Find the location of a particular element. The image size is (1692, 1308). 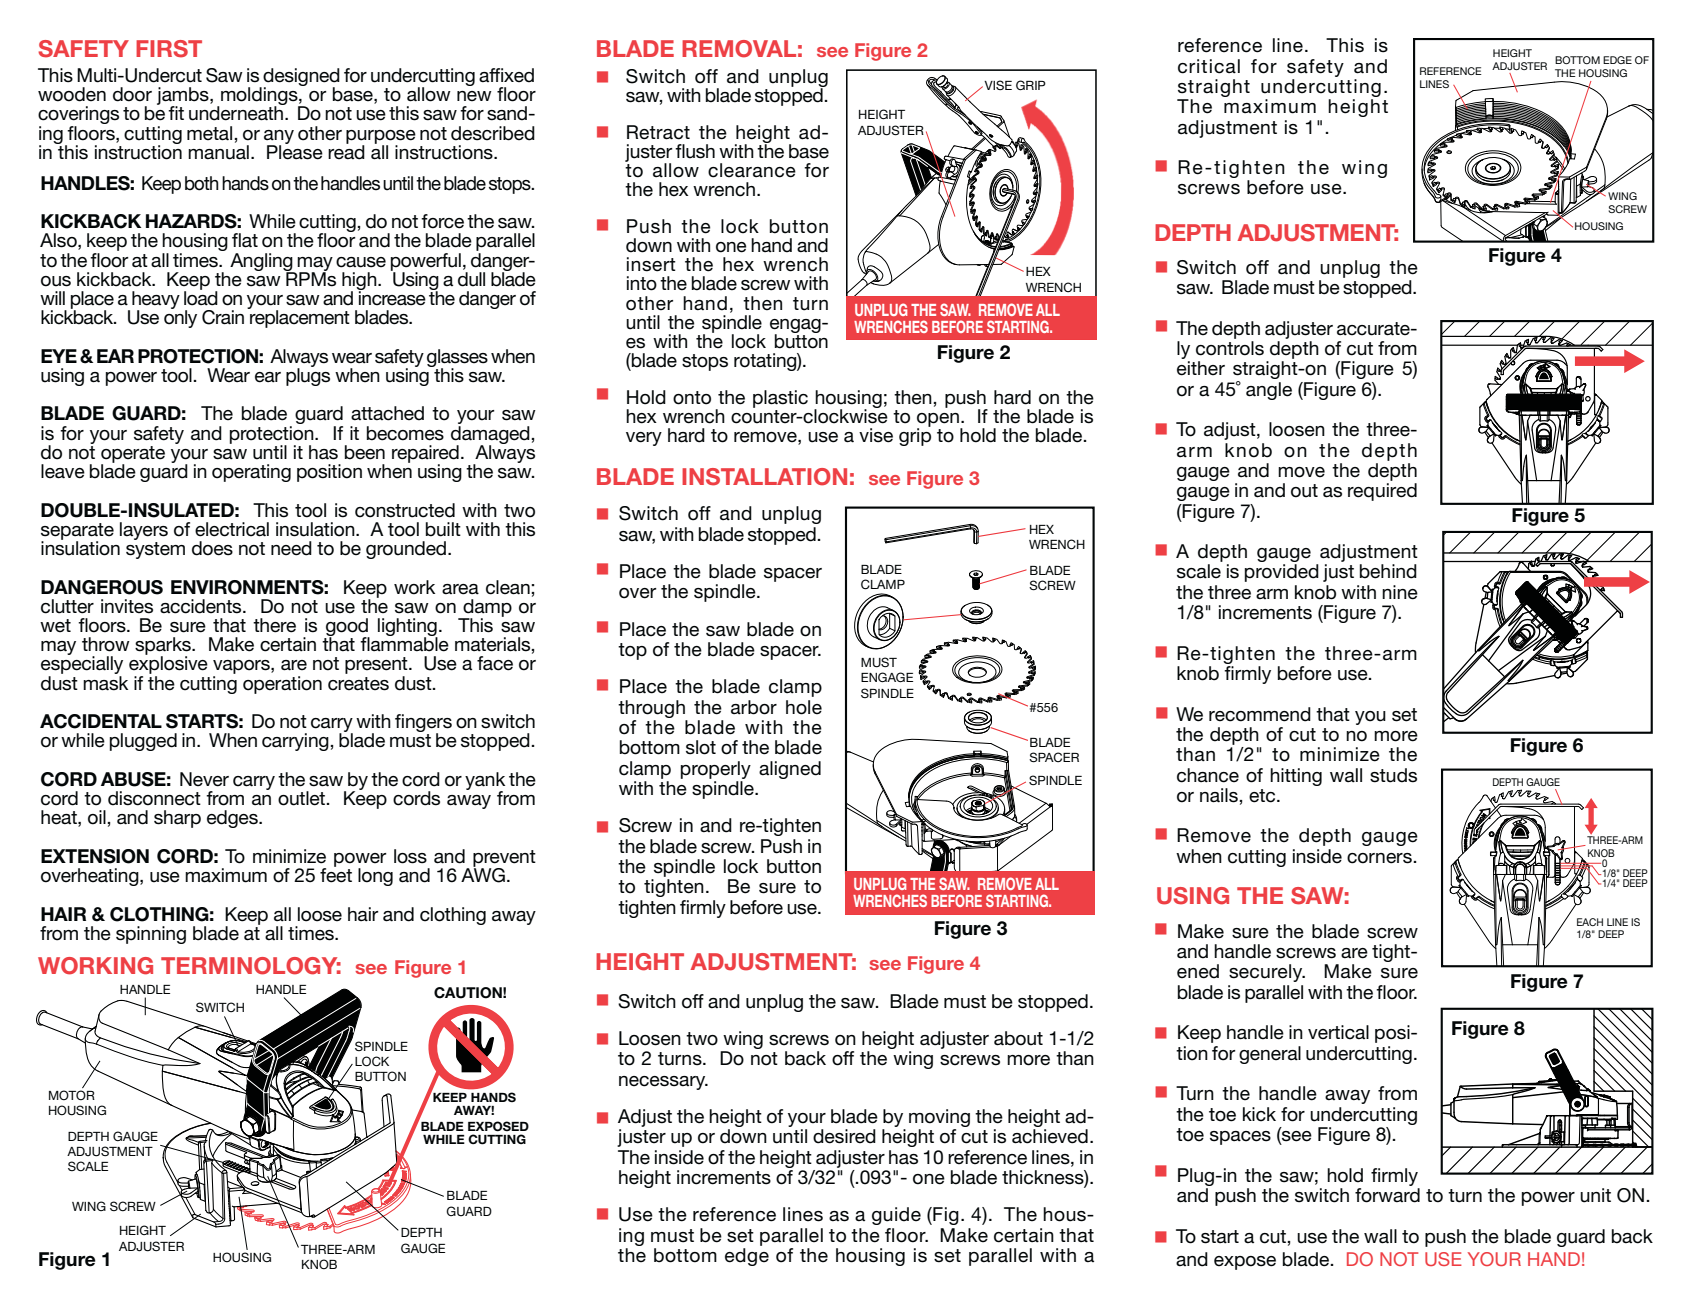

plastic is located at coordinates (780, 399).
